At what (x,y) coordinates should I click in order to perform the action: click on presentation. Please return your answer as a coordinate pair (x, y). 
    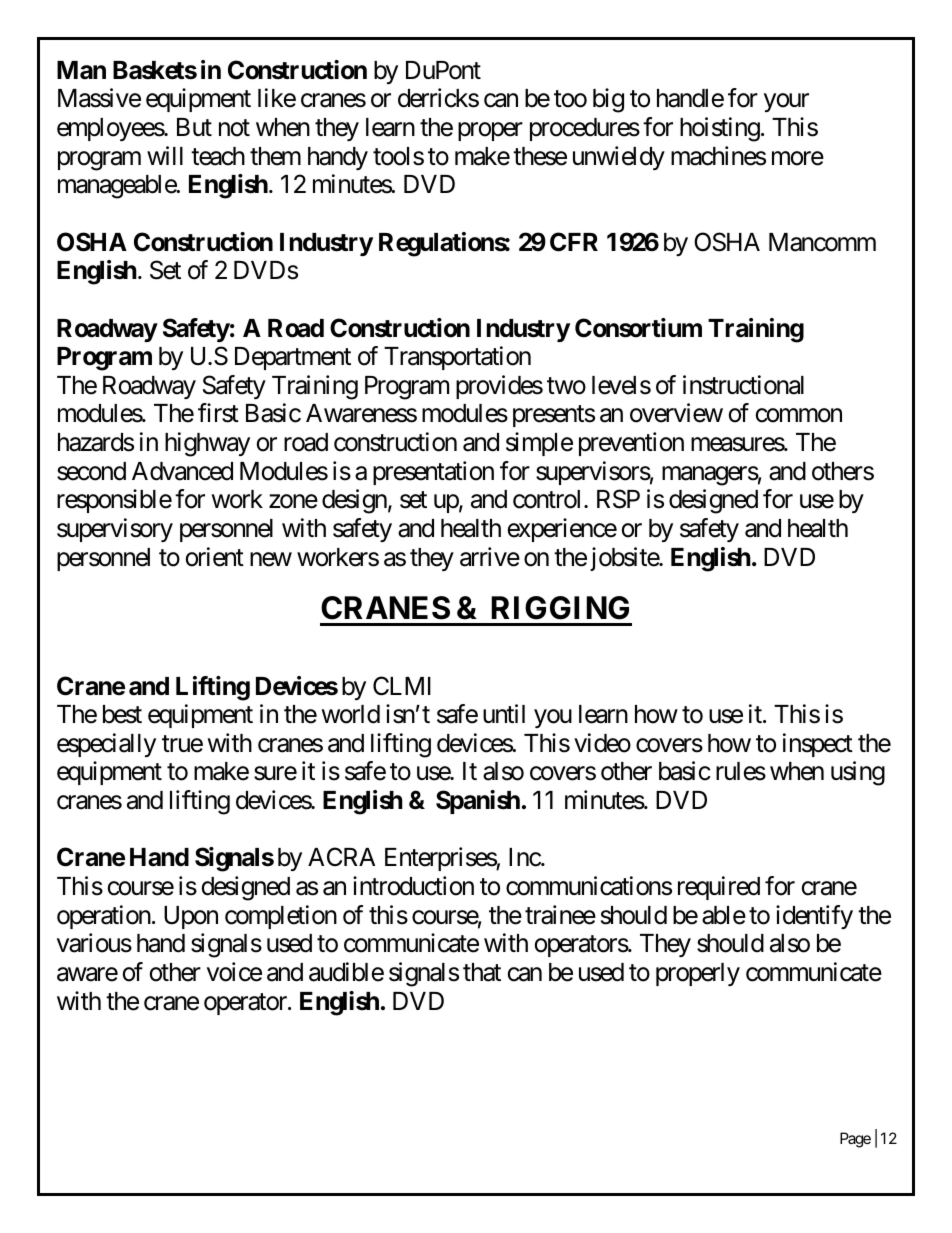
    Looking at the image, I should click on (433, 473).
